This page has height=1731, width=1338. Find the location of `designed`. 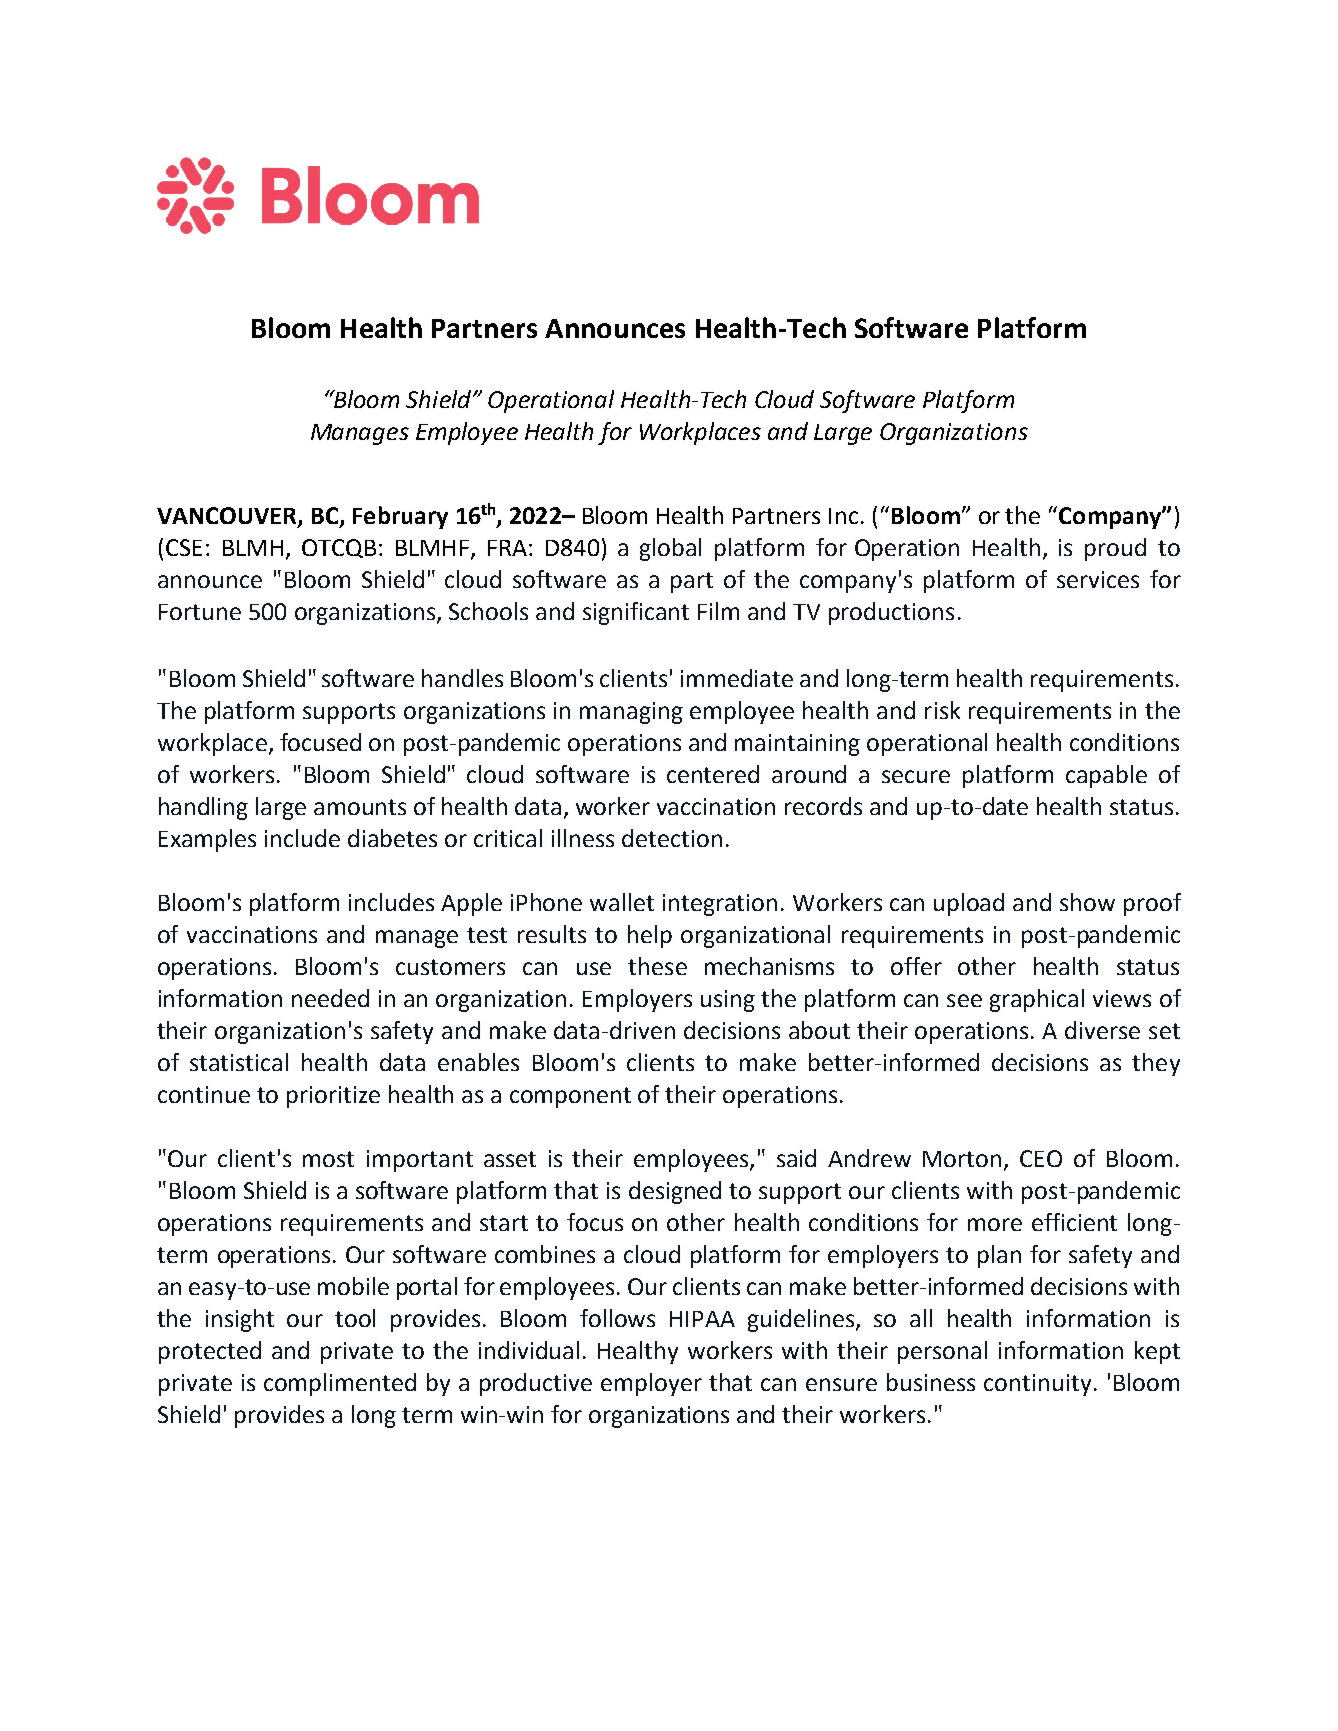

designed is located at coordinates (675, 1192).
